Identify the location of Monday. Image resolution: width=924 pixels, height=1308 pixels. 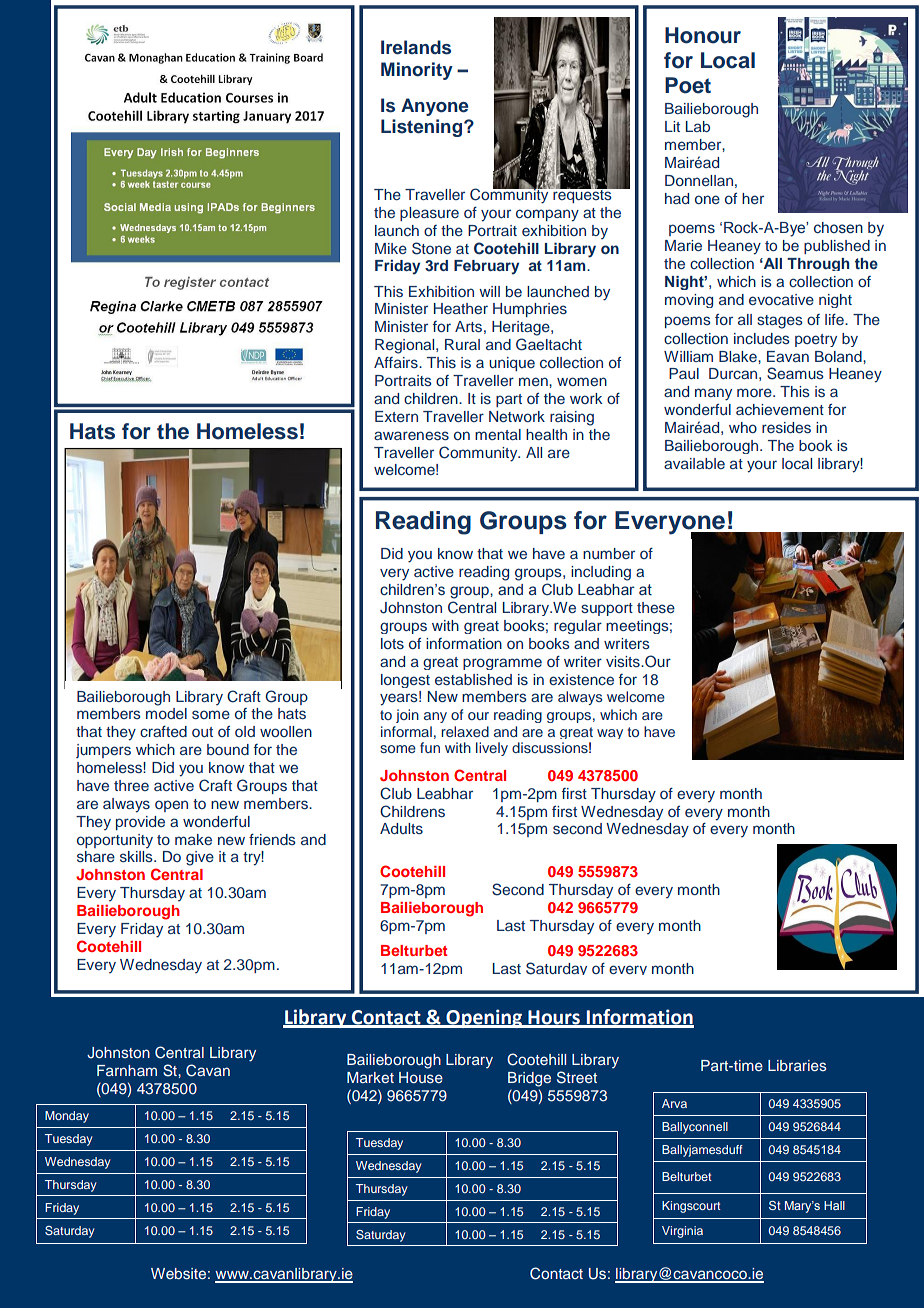
(67, 1117).
